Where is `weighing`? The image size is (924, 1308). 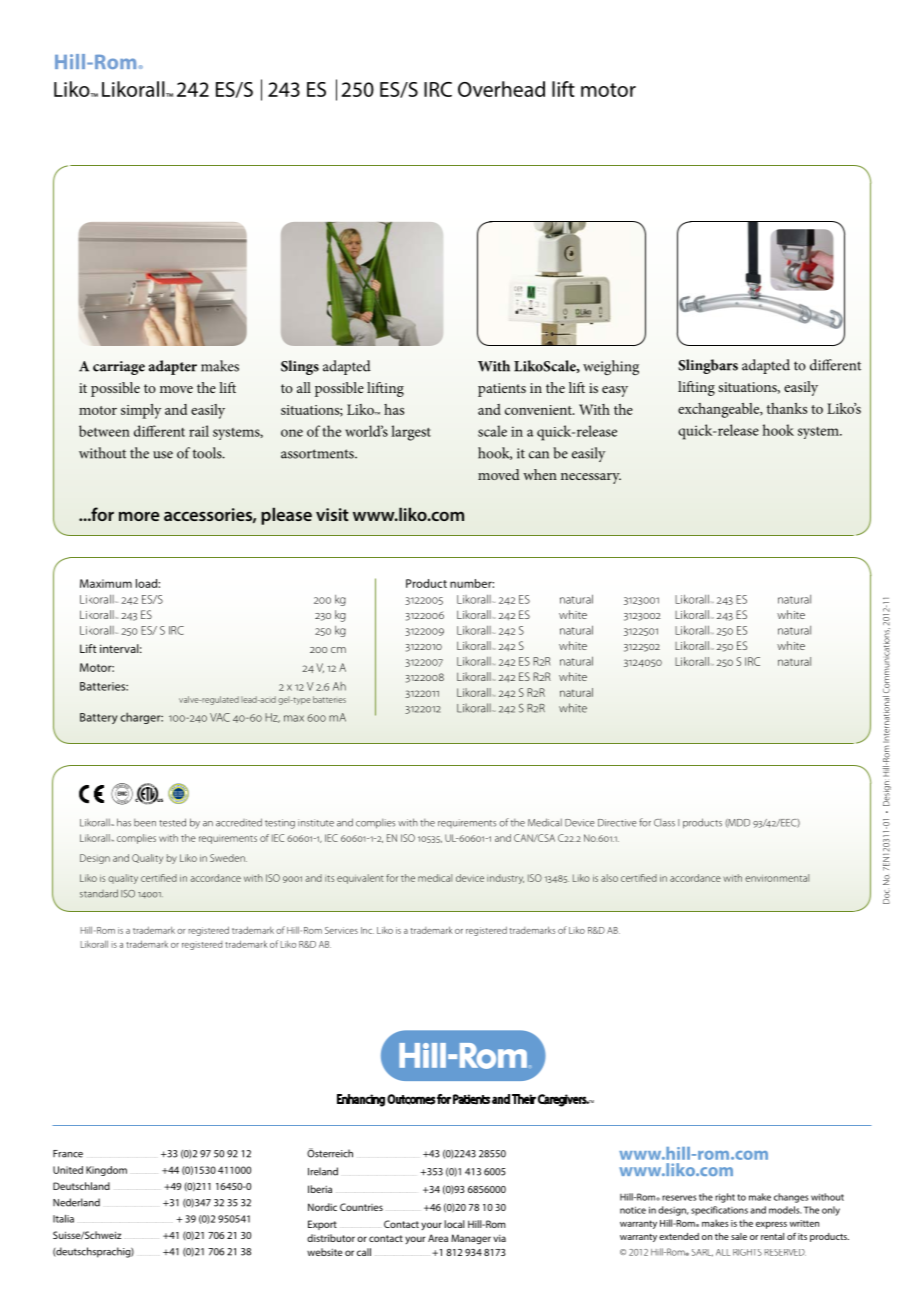
weighing is located at coordinates (611, 367).
